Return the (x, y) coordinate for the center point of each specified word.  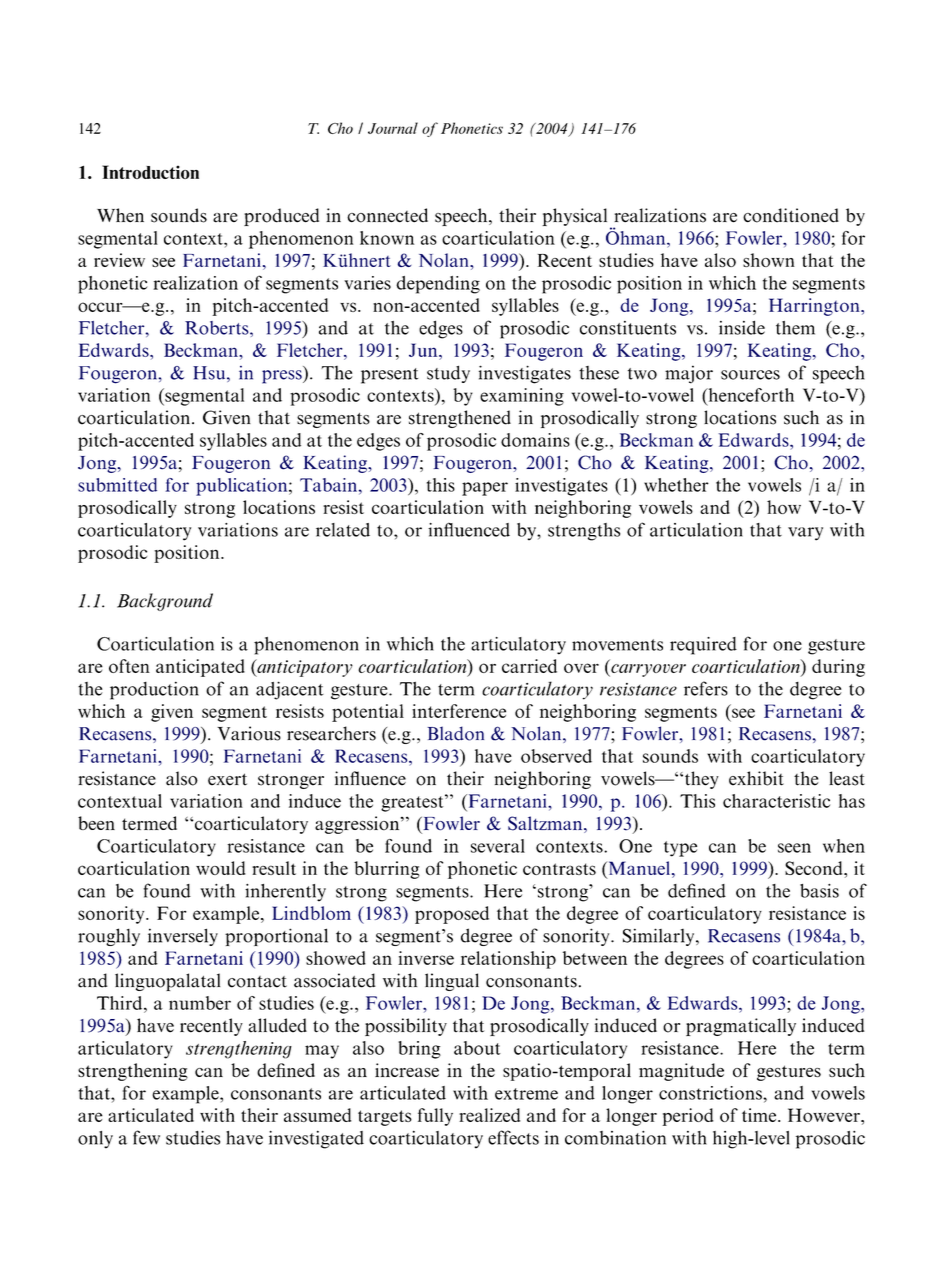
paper (485, 489)
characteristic (776, 801)
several (498, 846)
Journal (393, 128)
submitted (117, 485)
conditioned (791, 215)
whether (676, 485)
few (146, 1137)
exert (227, 779)
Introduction (150, 172)
